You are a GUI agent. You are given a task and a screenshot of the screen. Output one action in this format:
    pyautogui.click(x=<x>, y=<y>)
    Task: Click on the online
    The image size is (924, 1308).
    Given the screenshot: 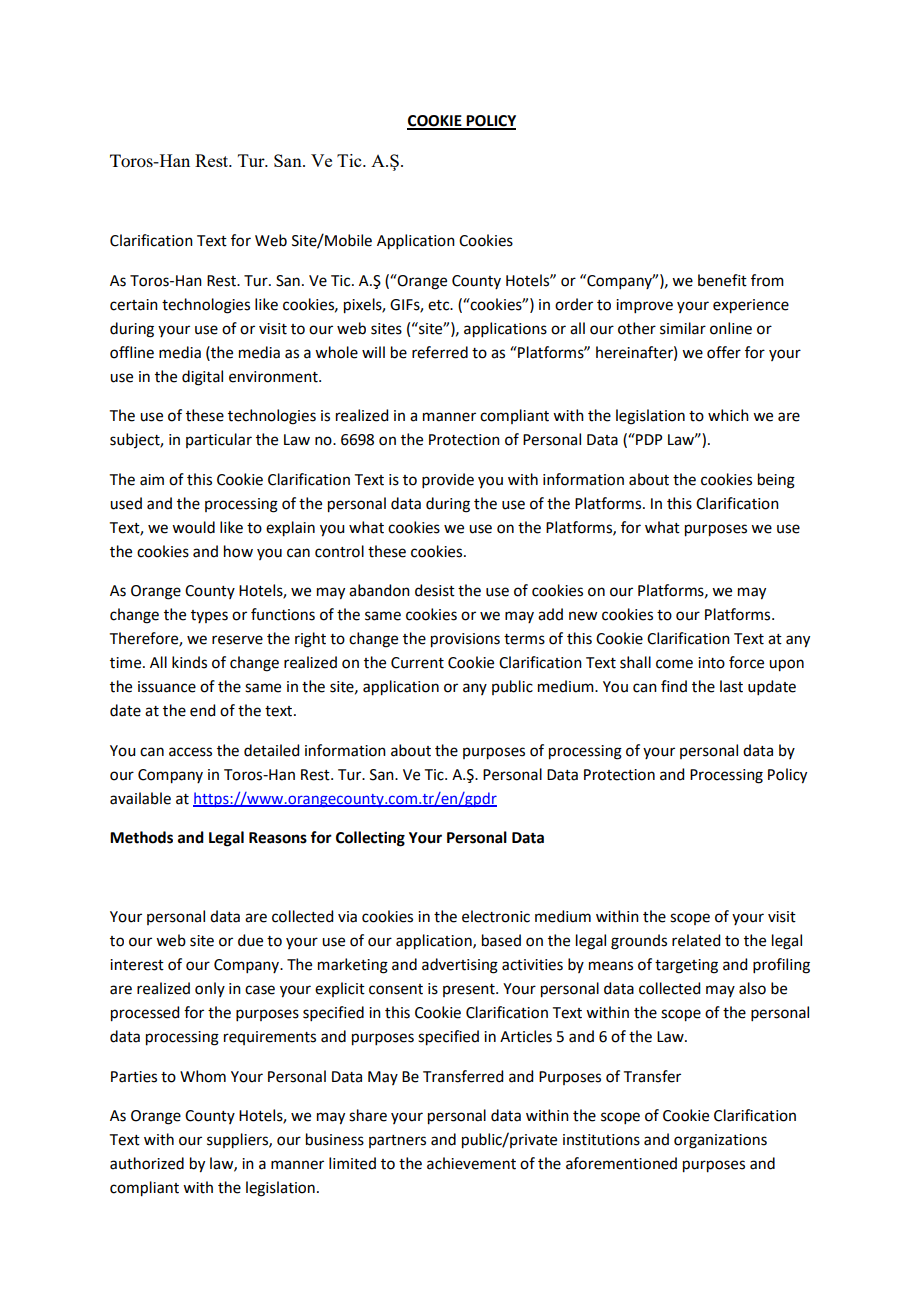 What is the action you would take?
    pyautogui.click(x=731, y=328)
